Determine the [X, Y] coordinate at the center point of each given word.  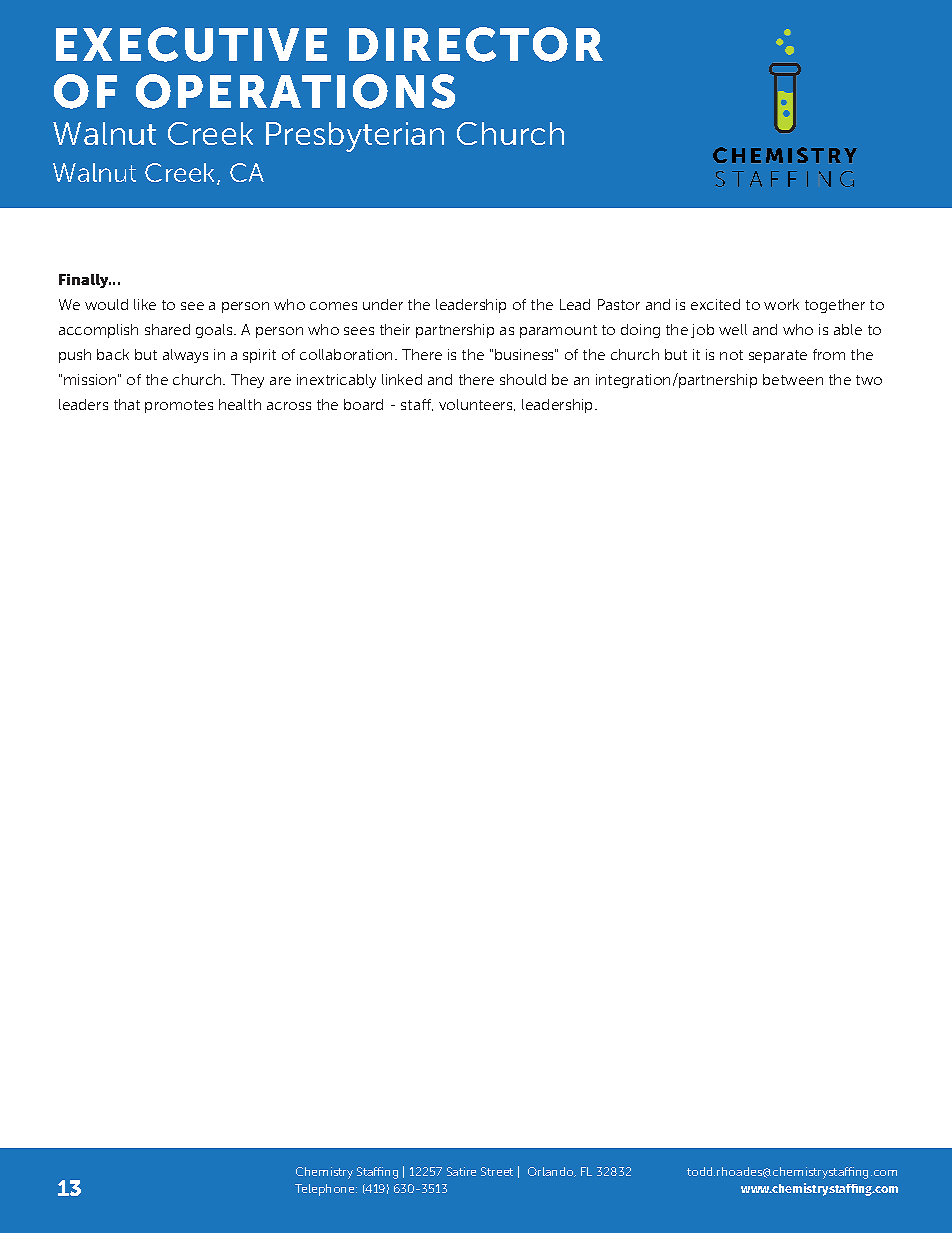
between [793, 379]
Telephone [326, 1190]
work [781, 304]
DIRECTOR [476, 44]
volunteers [477, 405]
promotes [179, 406]
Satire [461, 1171]
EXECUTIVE [191, 44]
